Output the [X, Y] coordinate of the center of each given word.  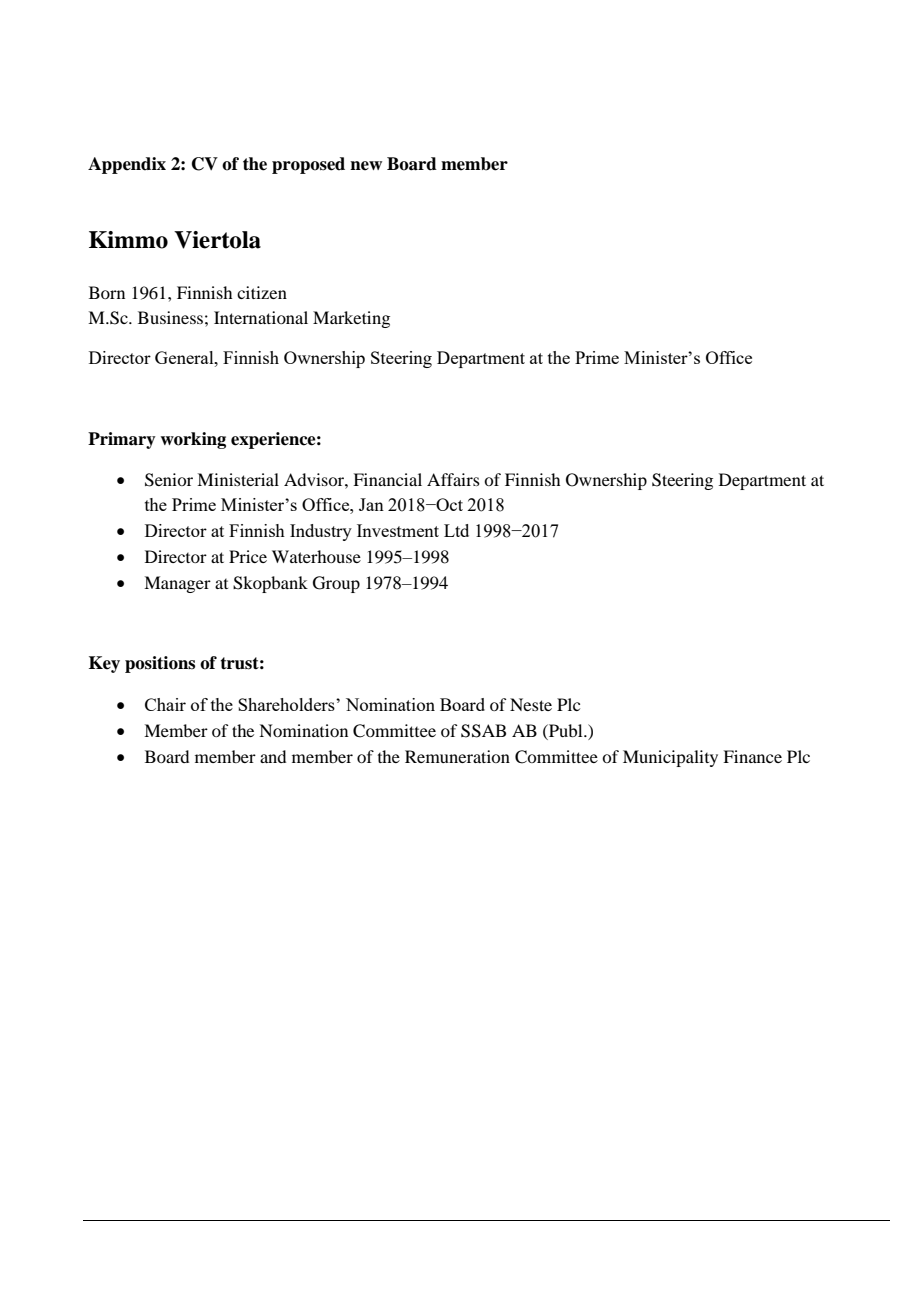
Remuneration [457, 756]
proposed [308, 165]
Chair [165, 704]
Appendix [127, 165]
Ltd [456, 530]
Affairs [453, 479]
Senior [169, 480]
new [366, 166]
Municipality [670, 758]
